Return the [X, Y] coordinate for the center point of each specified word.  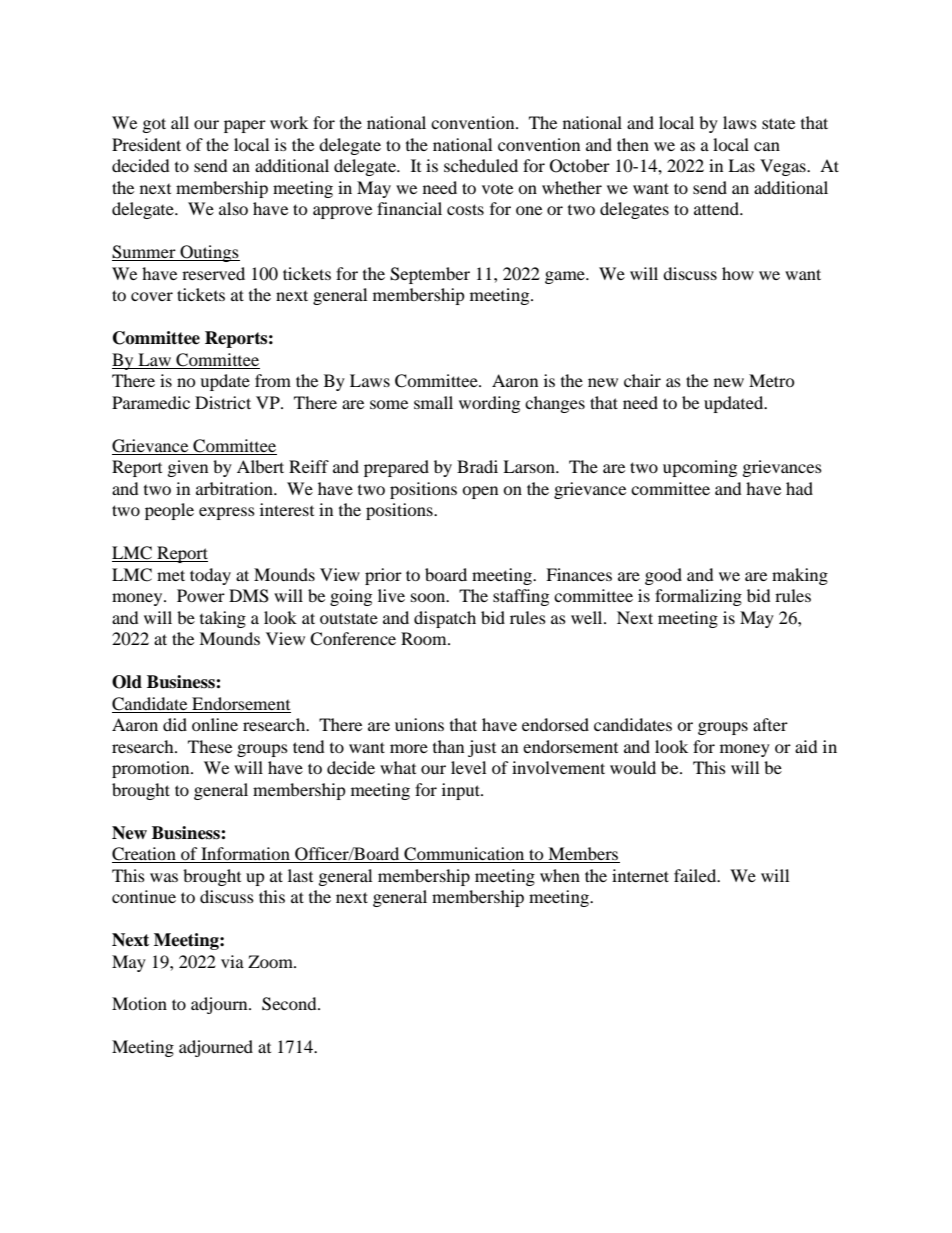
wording [489, 404]
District [223, 402]
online [215, 724]
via [232, 961]
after [770, 724]
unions [419, 724]
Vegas [784, 167]
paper [245, 126]
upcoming [700, 468]
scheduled [481, 165]
